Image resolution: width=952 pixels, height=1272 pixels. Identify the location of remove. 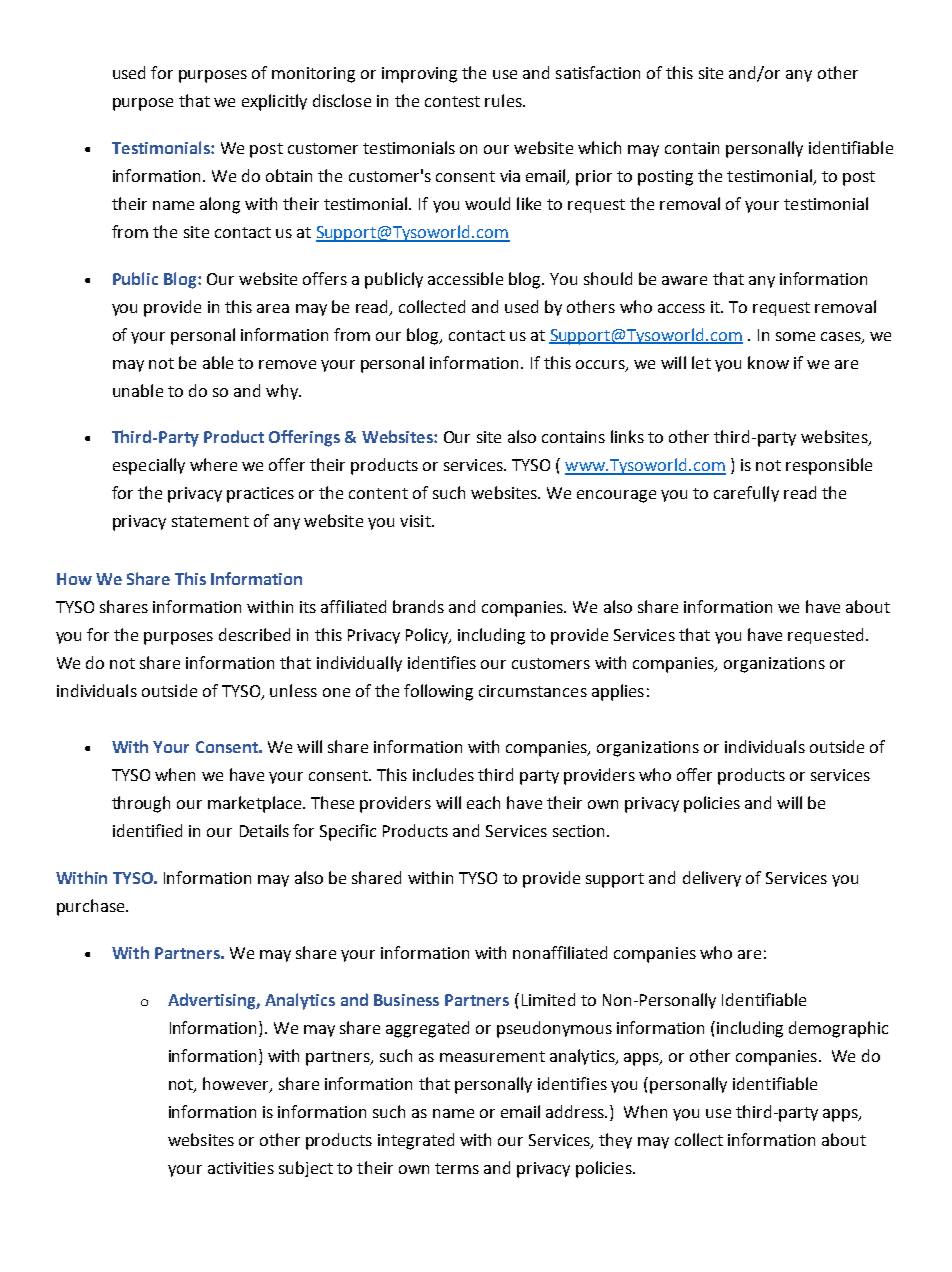
(287, 364).
